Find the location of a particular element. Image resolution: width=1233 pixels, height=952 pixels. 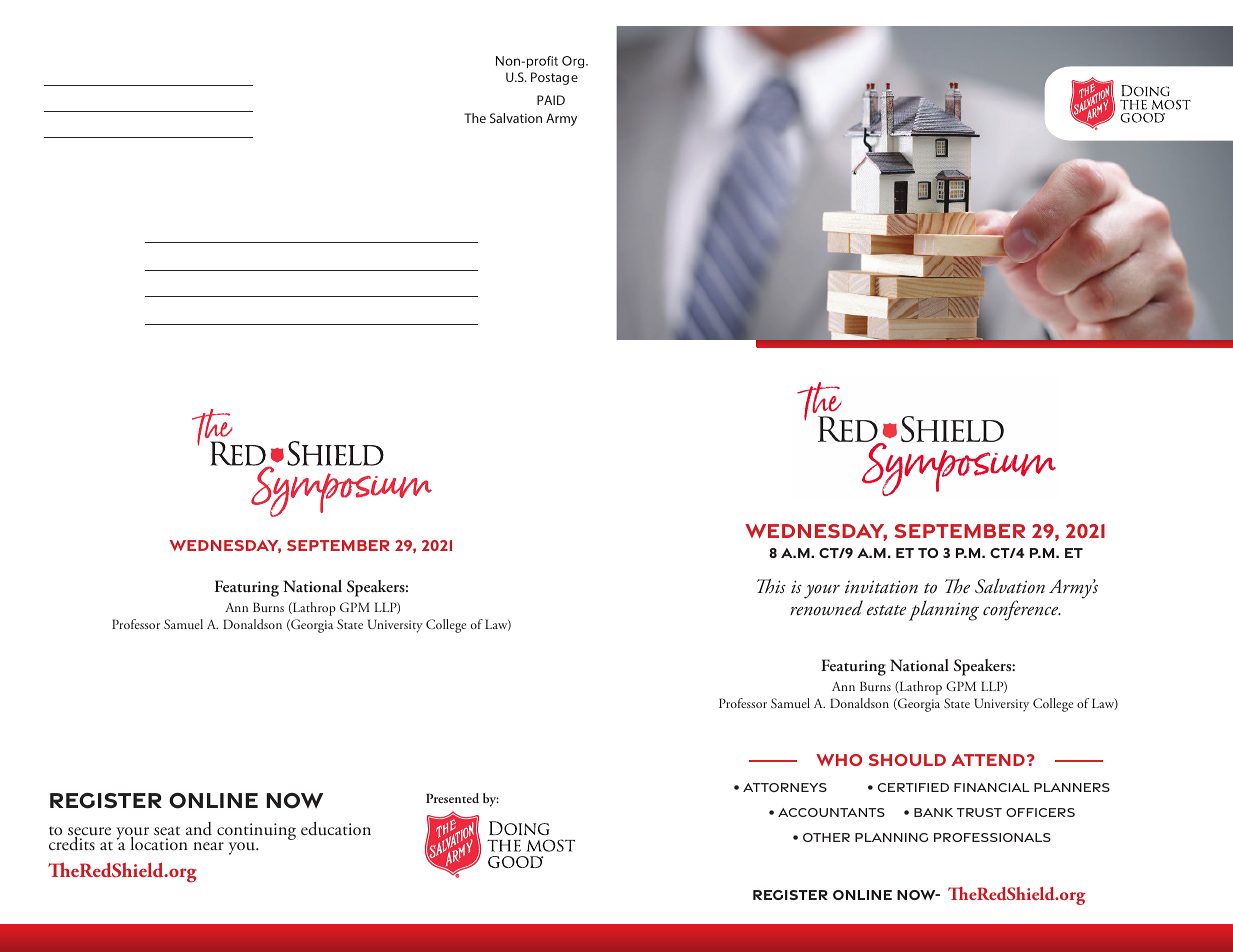

seat is located at coordinates (167, 831).
